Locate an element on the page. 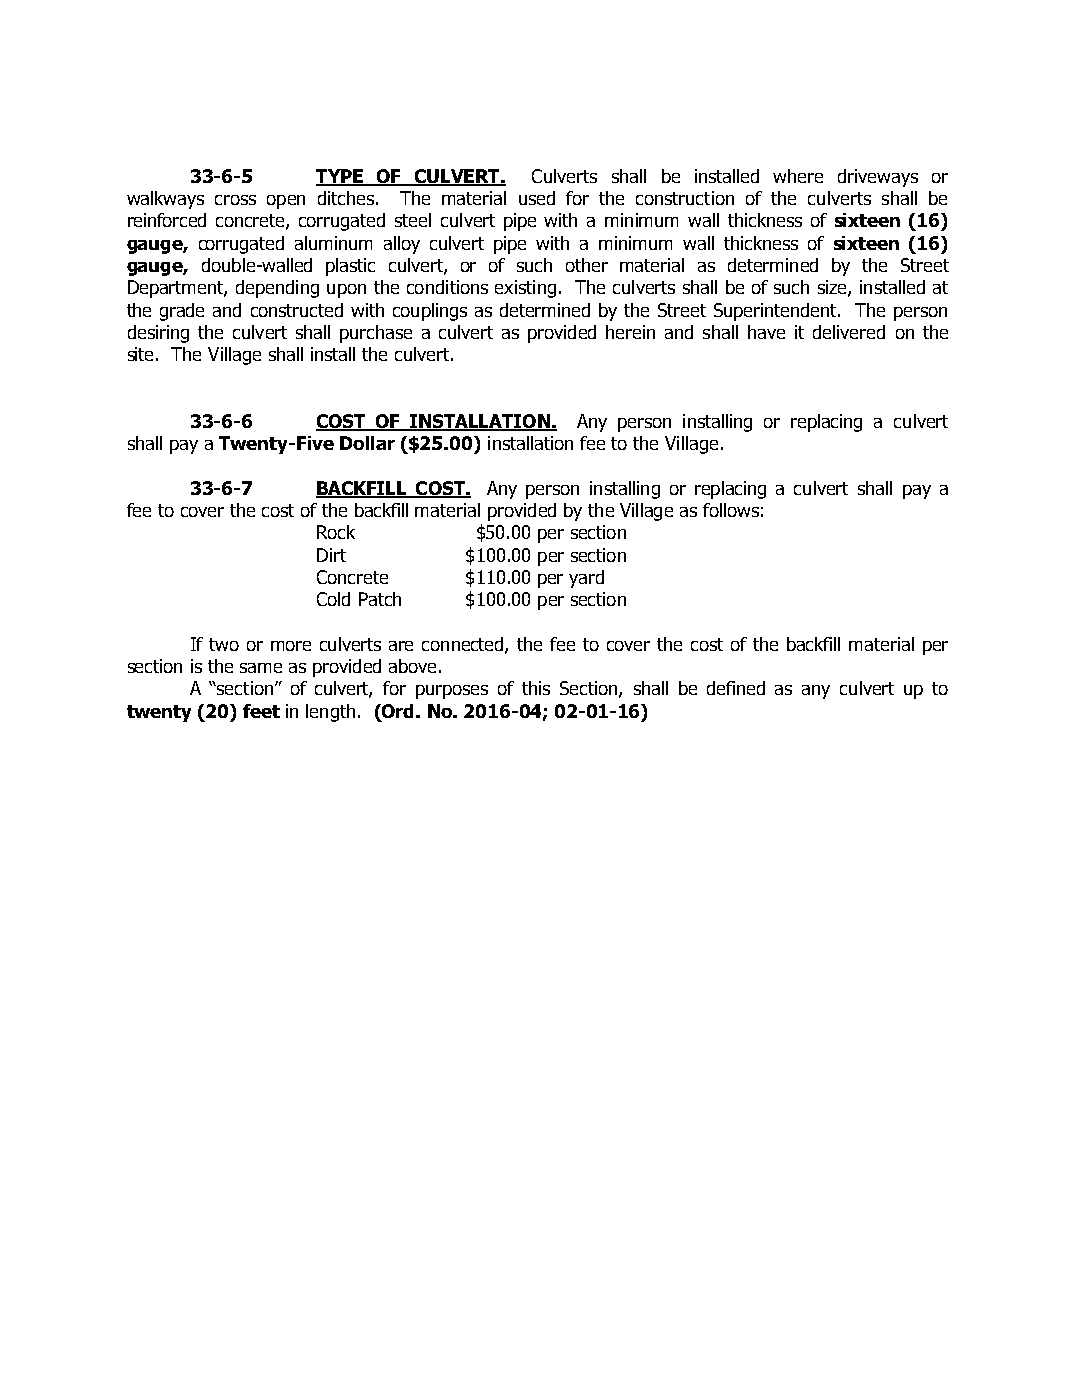  feet is located at coordinates (261, 711).
